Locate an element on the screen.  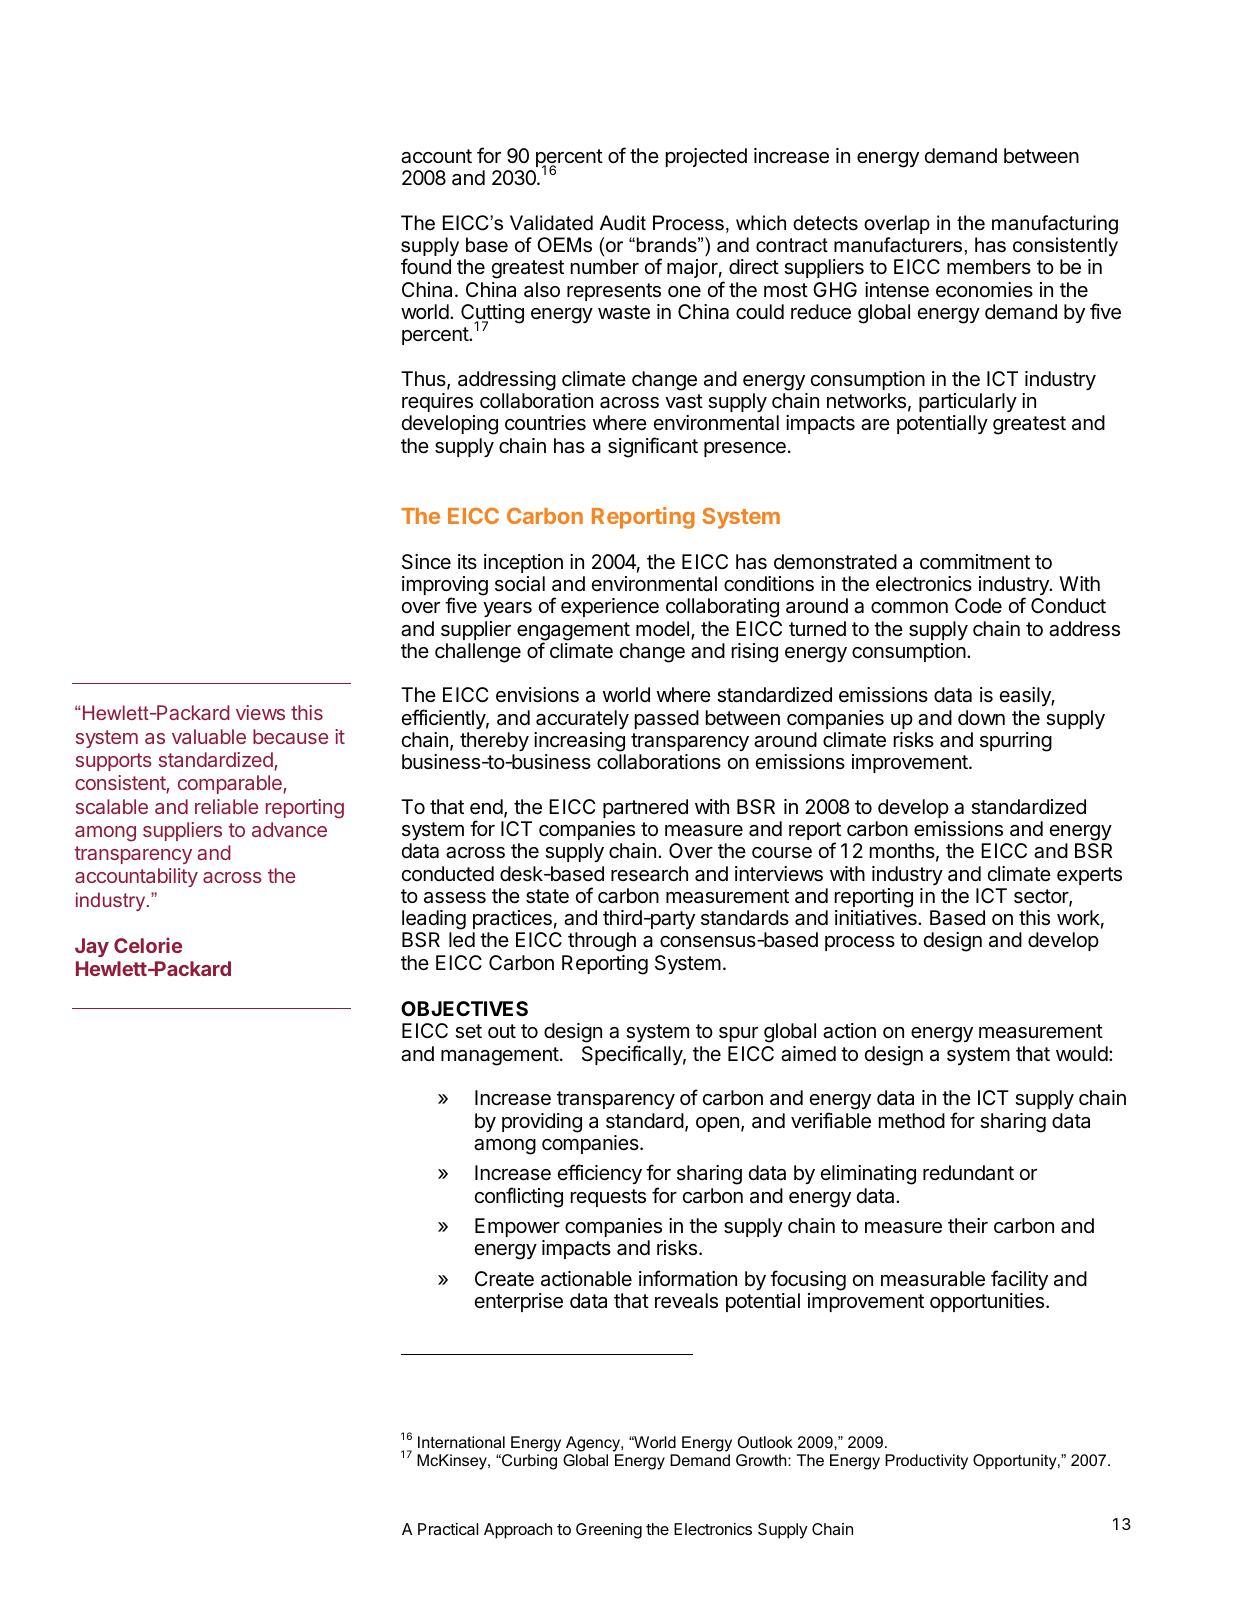
experts is located at coordinates (1089, 876).
